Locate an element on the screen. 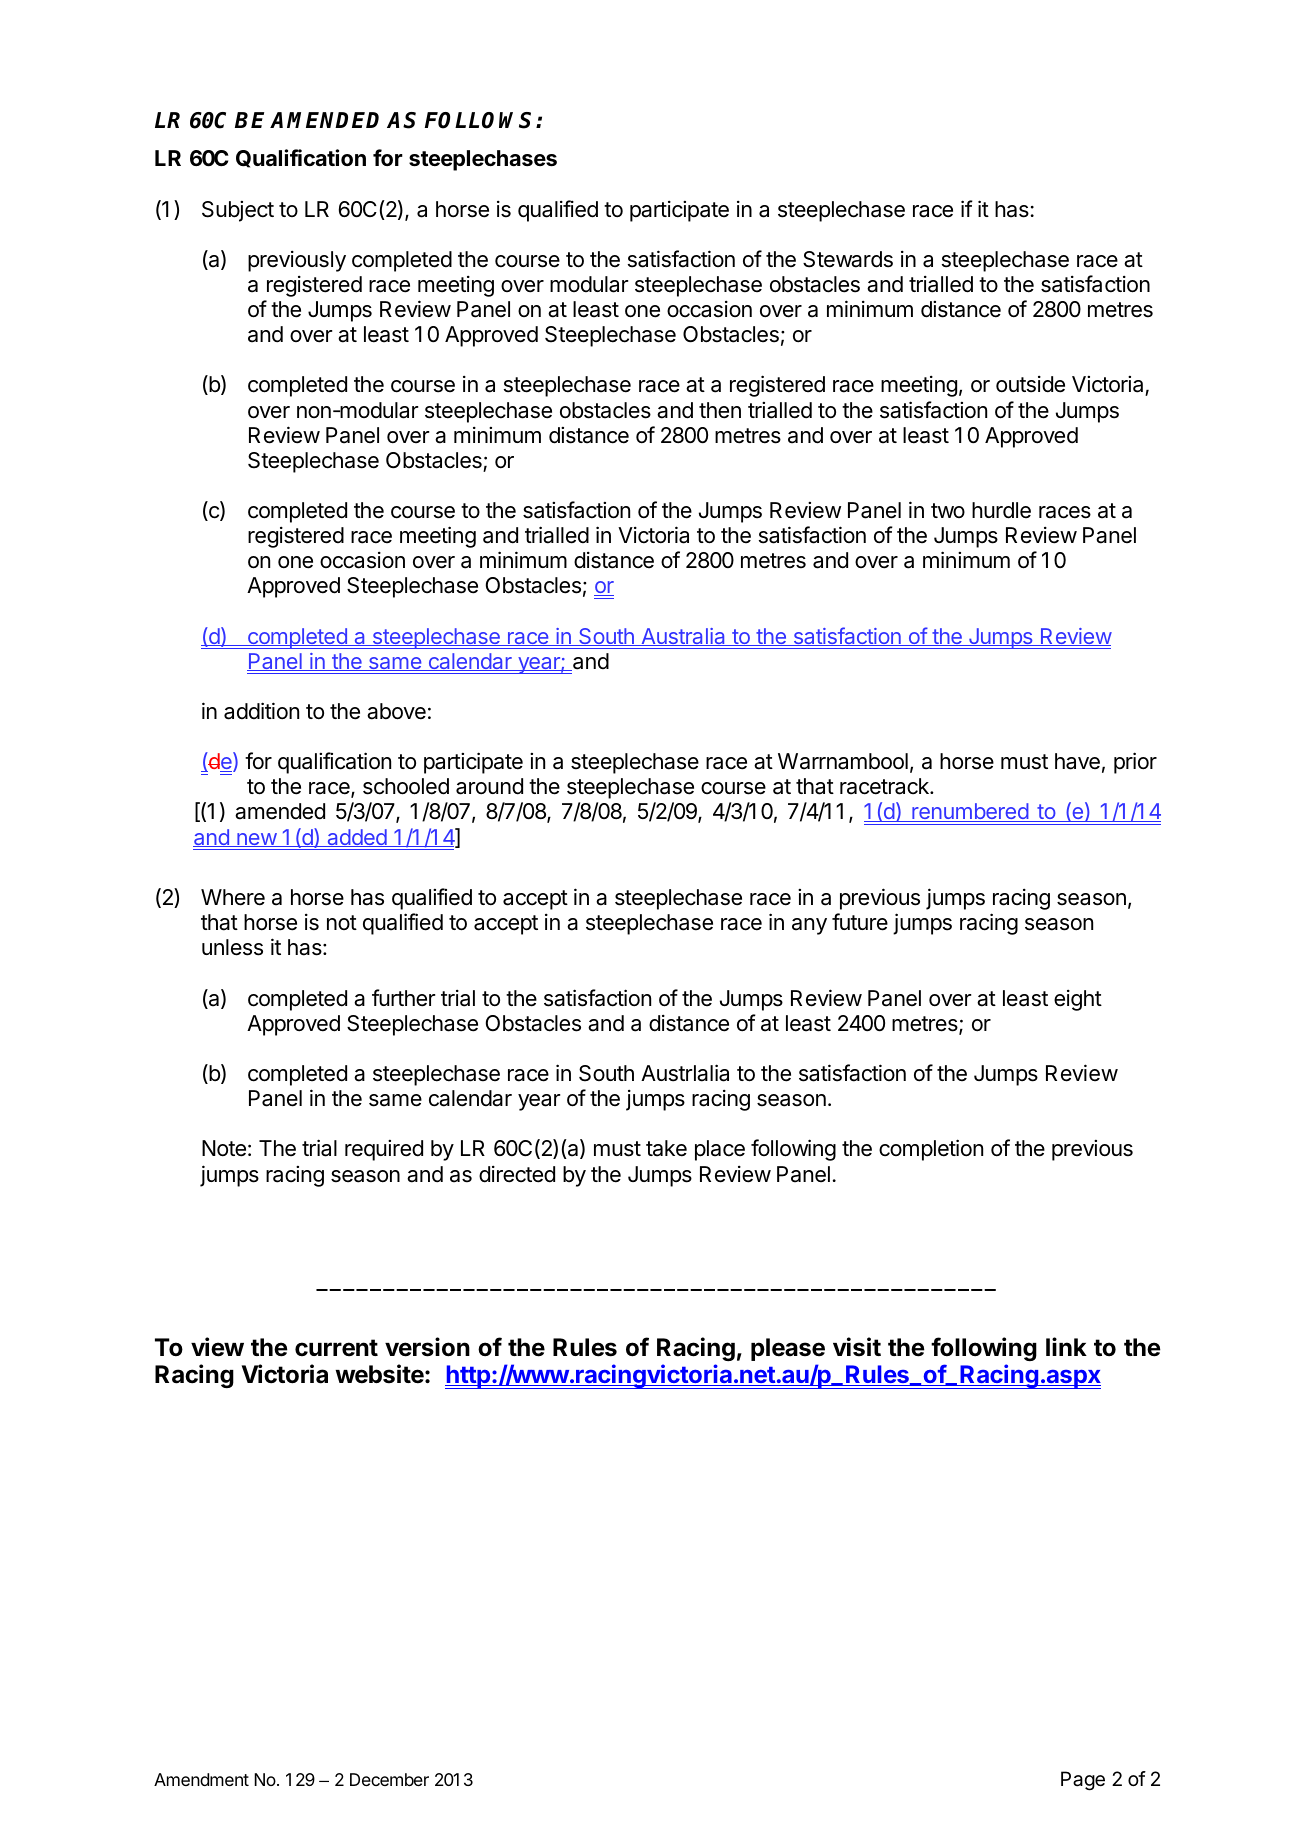 The width and height of the screenshot is (1300, 1839). Stewards is located at coordinates (848, 259).
